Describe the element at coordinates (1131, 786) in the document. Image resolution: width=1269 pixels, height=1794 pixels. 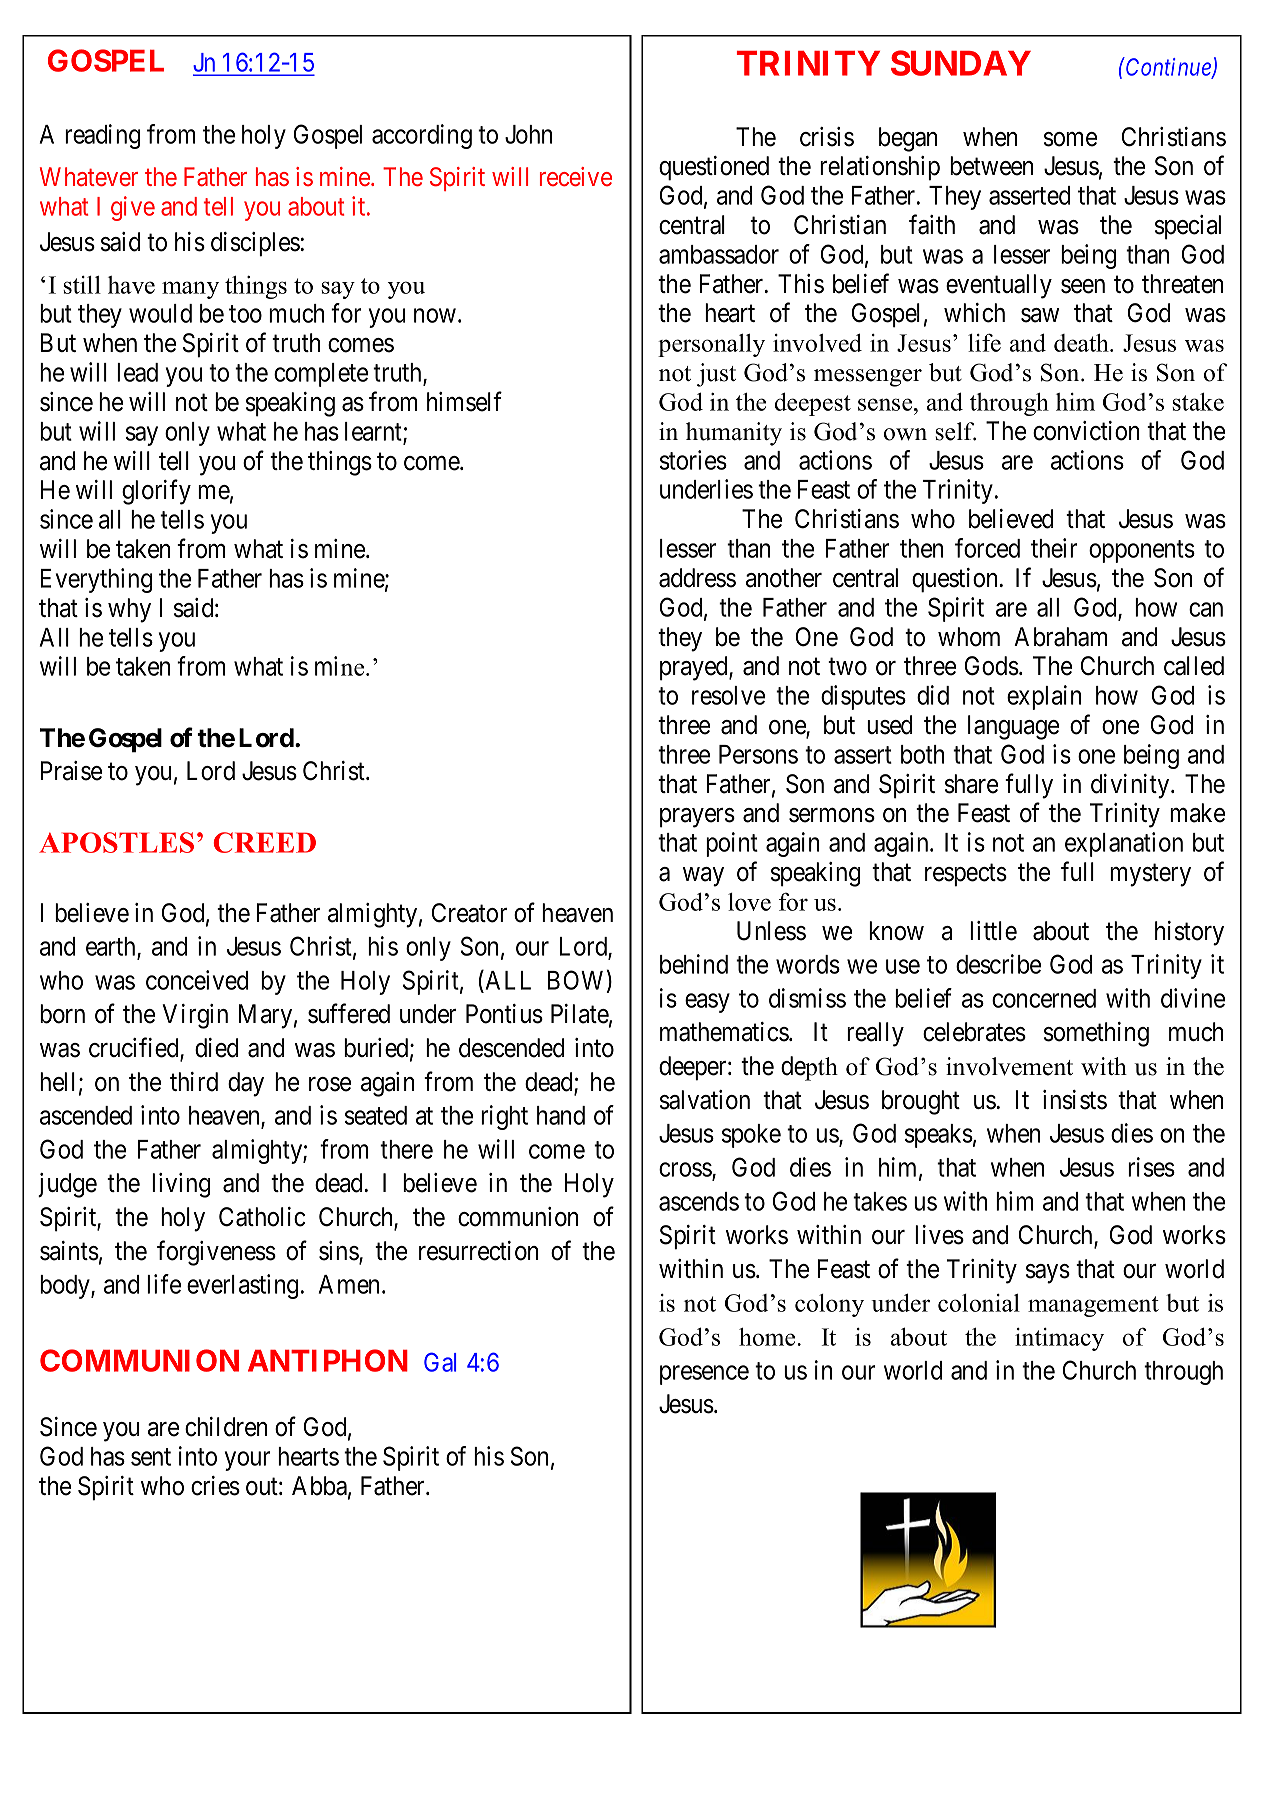
I see `divinity` at that location.
